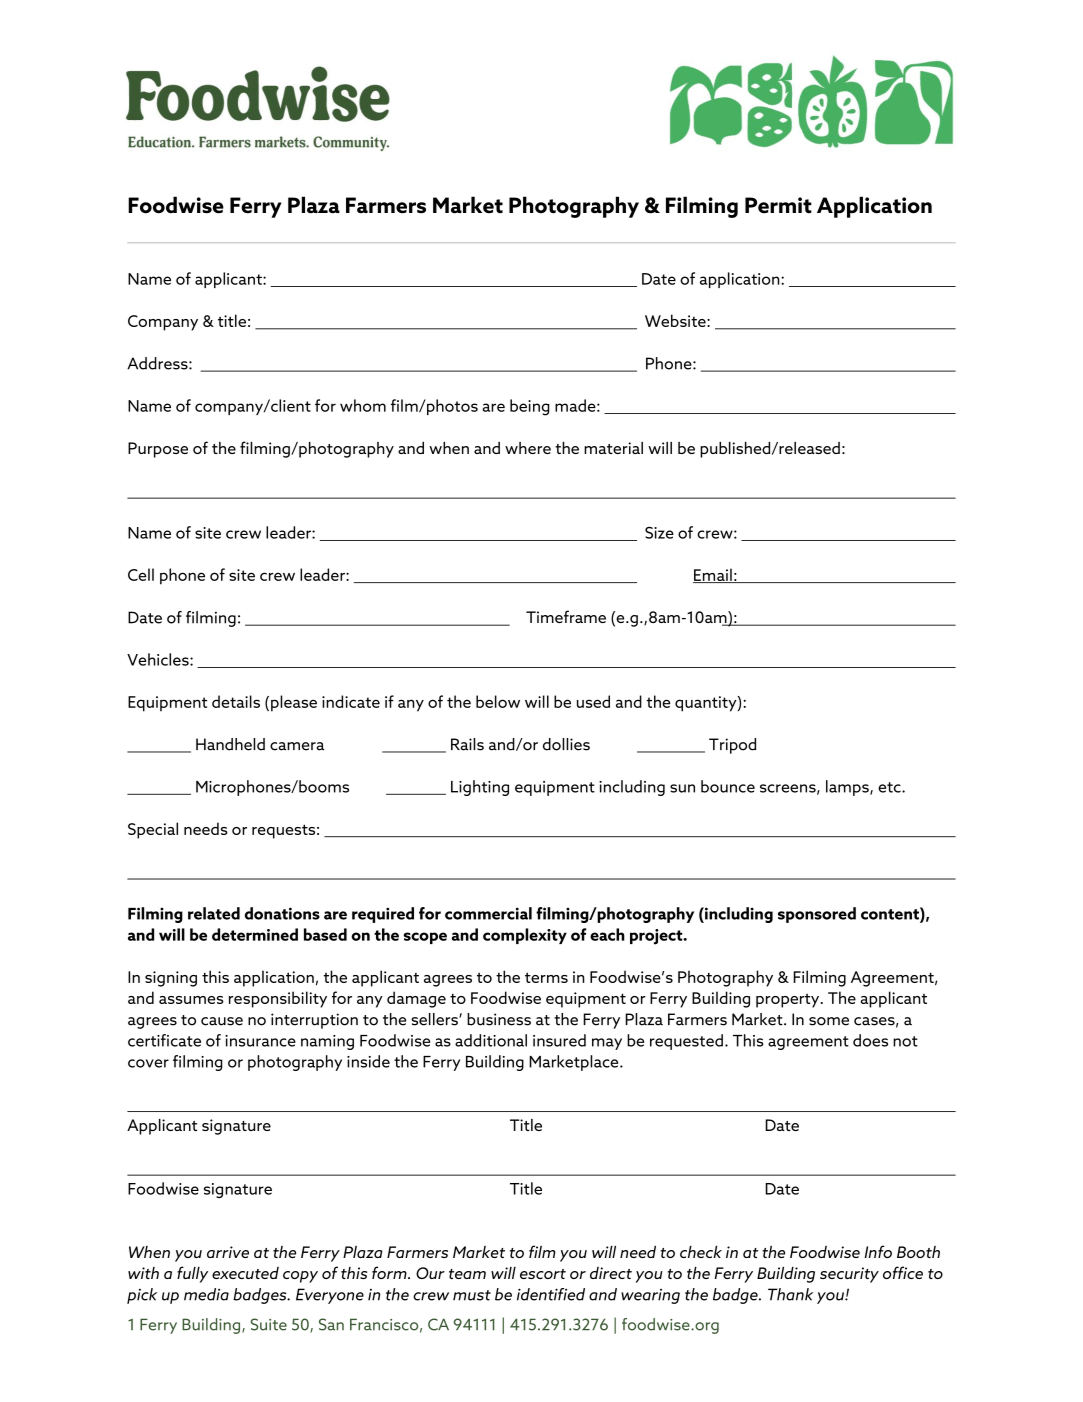  Describe the element at coordinates (530, 407) in the screenshot. I see `being` at that location.
